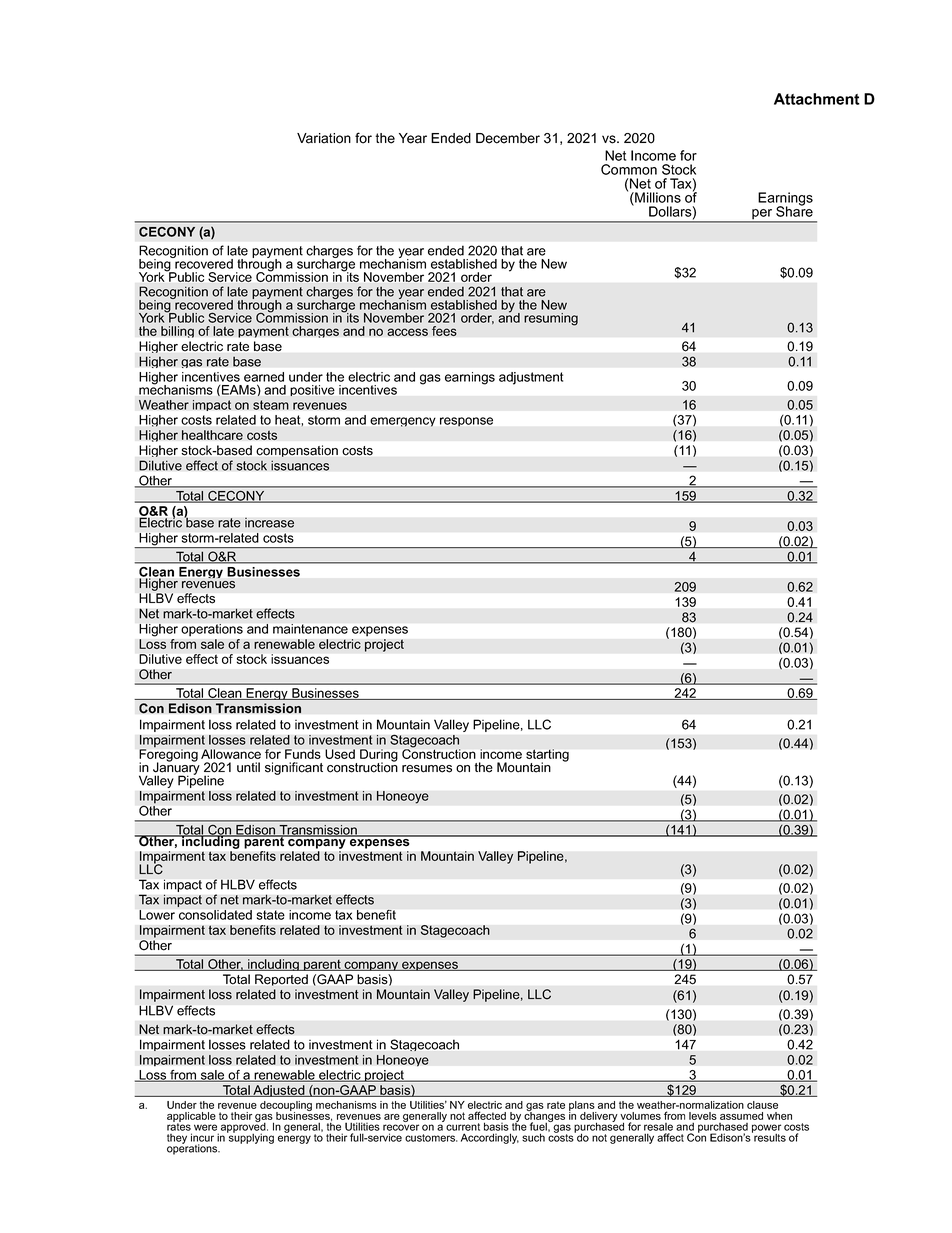 This page has height=1233, width=952. Describe the element at coordinates (466, 422) in the page. I see `response` at that location.
